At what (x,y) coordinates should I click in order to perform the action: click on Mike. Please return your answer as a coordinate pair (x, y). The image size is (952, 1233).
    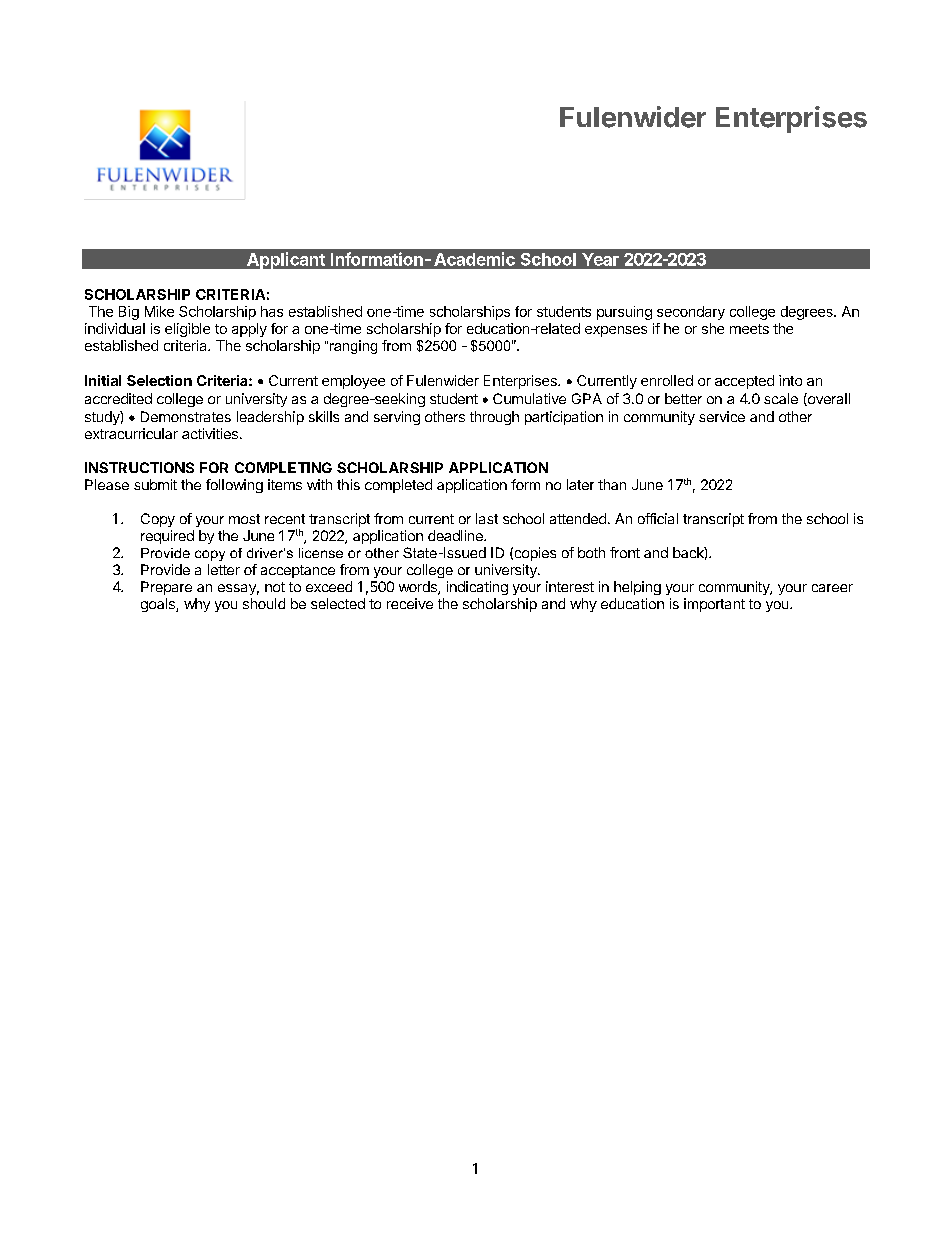
    Looking at the image, I should click on (159, 311).
